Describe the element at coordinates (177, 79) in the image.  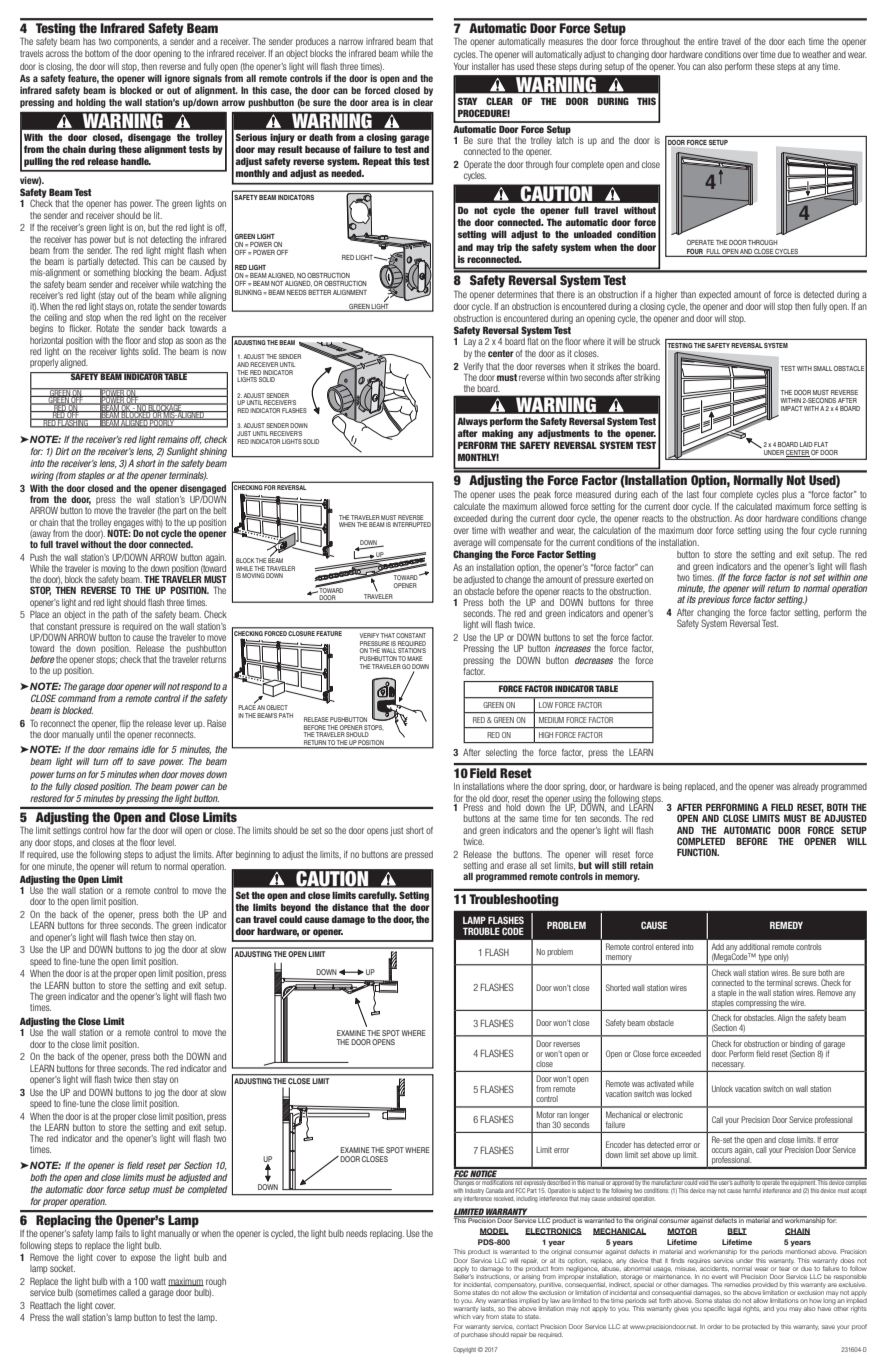
I see `ignore` at that location.
